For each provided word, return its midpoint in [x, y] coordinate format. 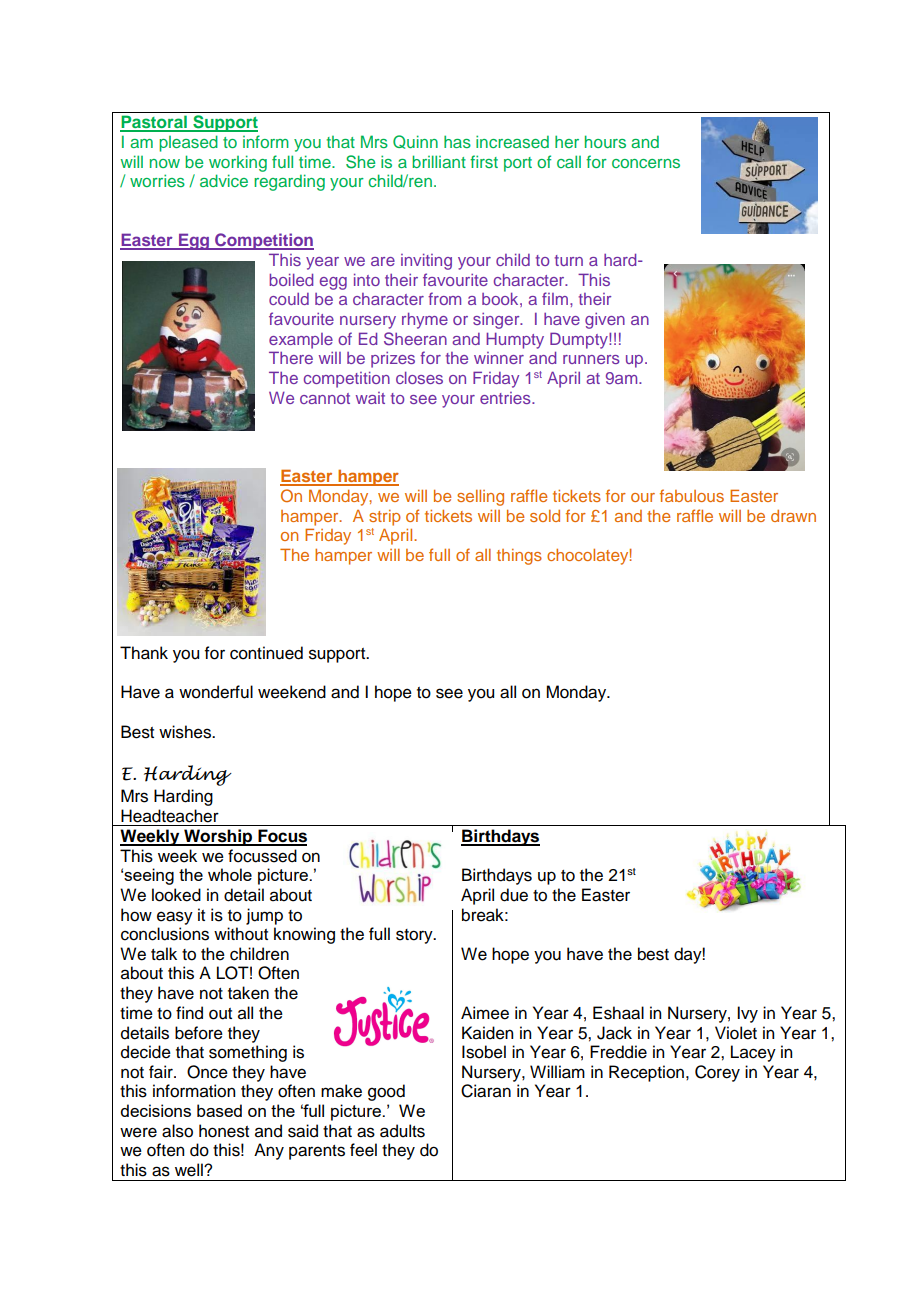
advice [224, 180]
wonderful [216, 692]
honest [224, 1131]
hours [605, 141]
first [484, 161]
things [519, 557]
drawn [793, 516]
